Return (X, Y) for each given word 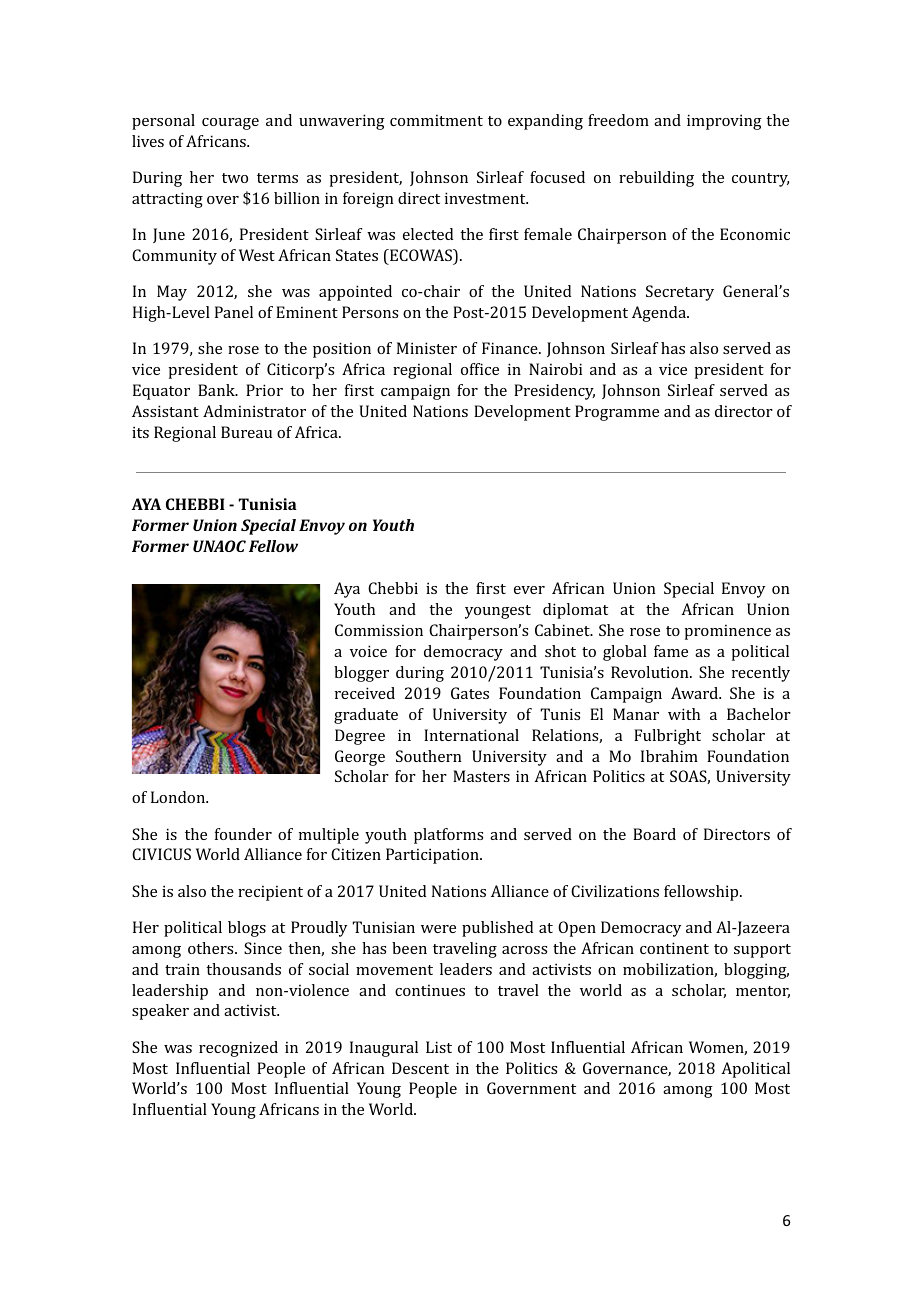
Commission (379, 630)
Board (654, 834)
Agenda (660, 314)
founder (243, 834)
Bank (217, 390)
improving (724, 122)
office (480, 369)
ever (529, 590)
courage (230, 124)
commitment (436, 120)
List (439, 1047)
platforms (448, 836)
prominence (727, 632)
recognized (238, 1049)
